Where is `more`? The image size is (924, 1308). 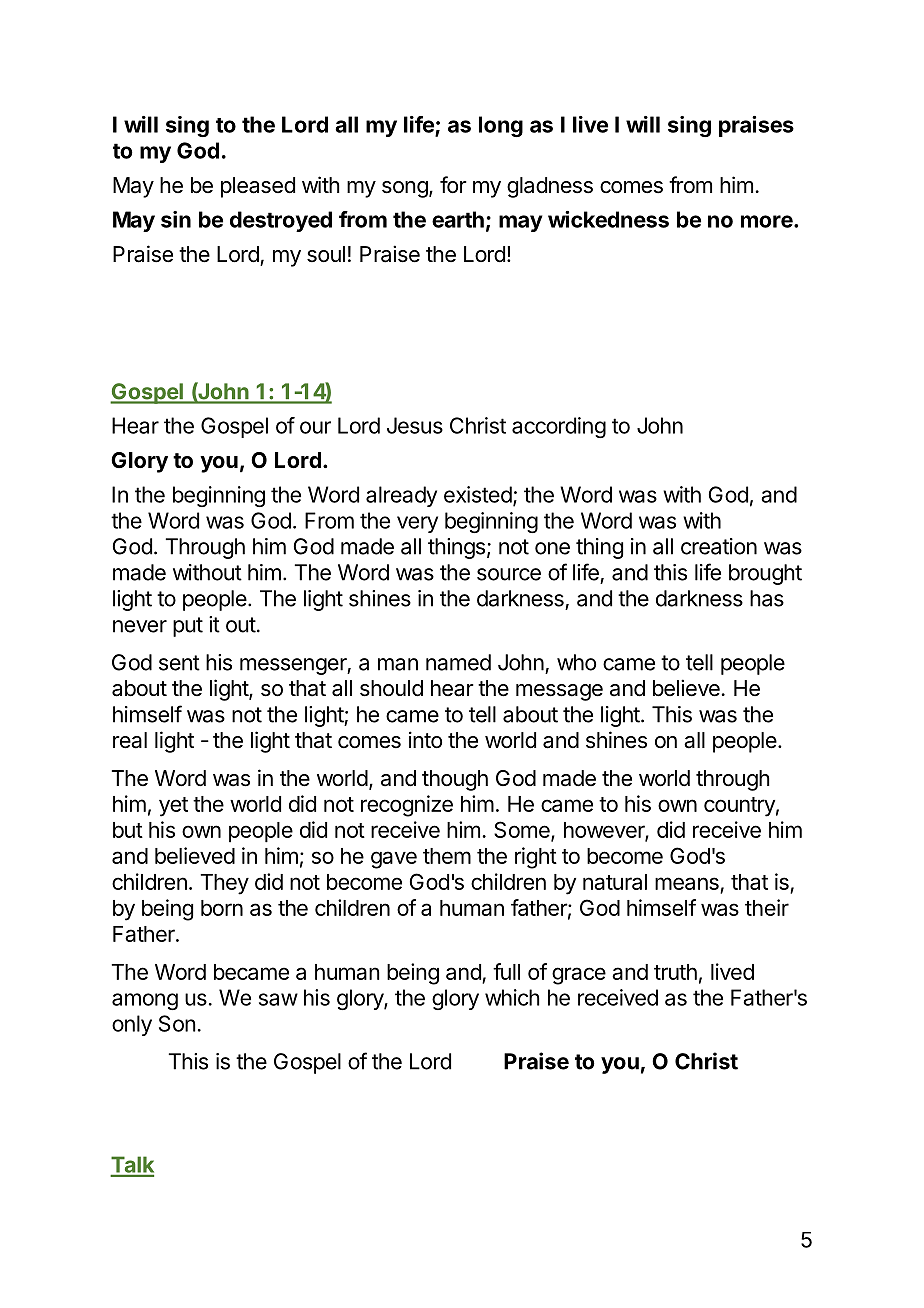
more is located at coordinates (768, 221).
